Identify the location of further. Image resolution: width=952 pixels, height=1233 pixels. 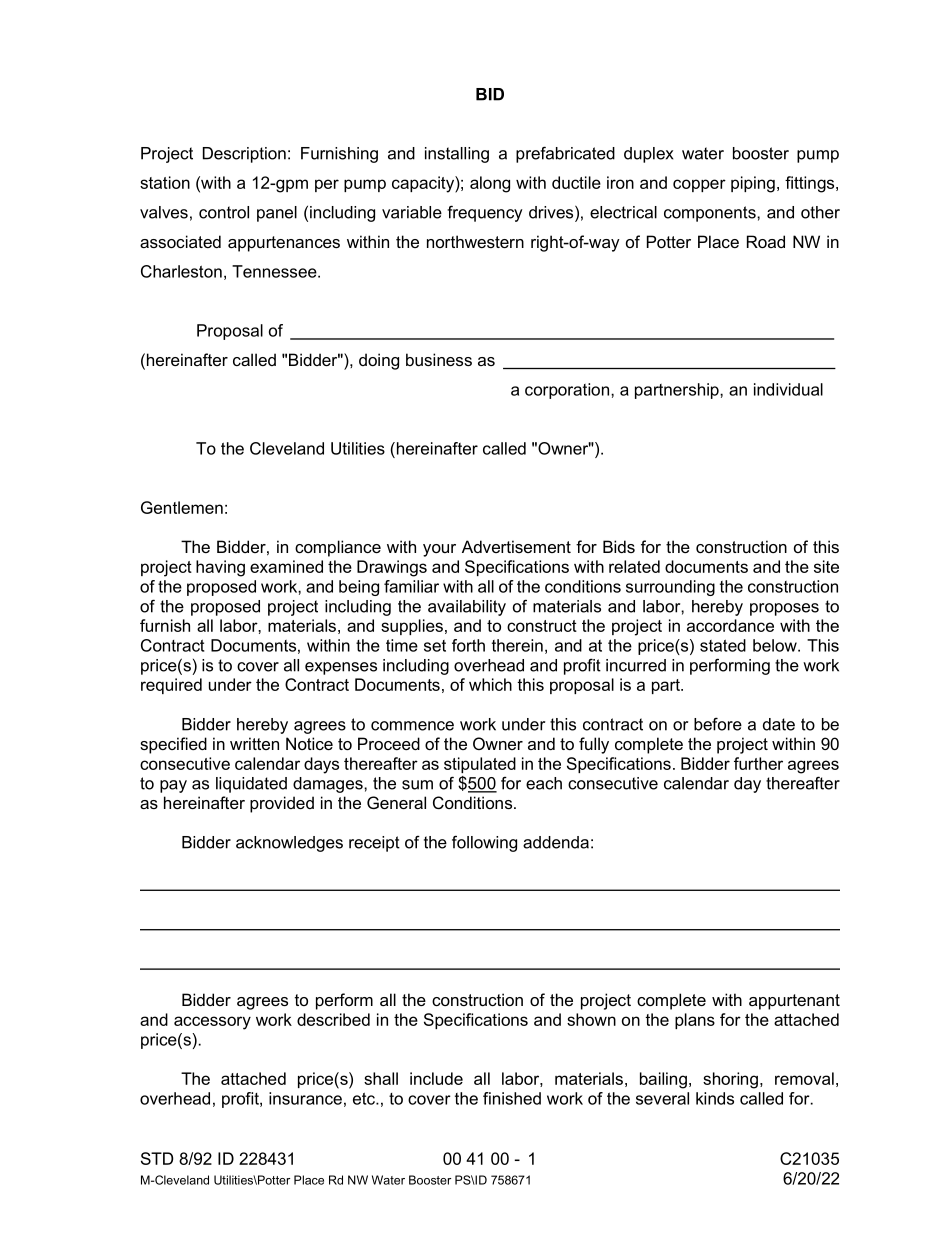
(758, 763).
